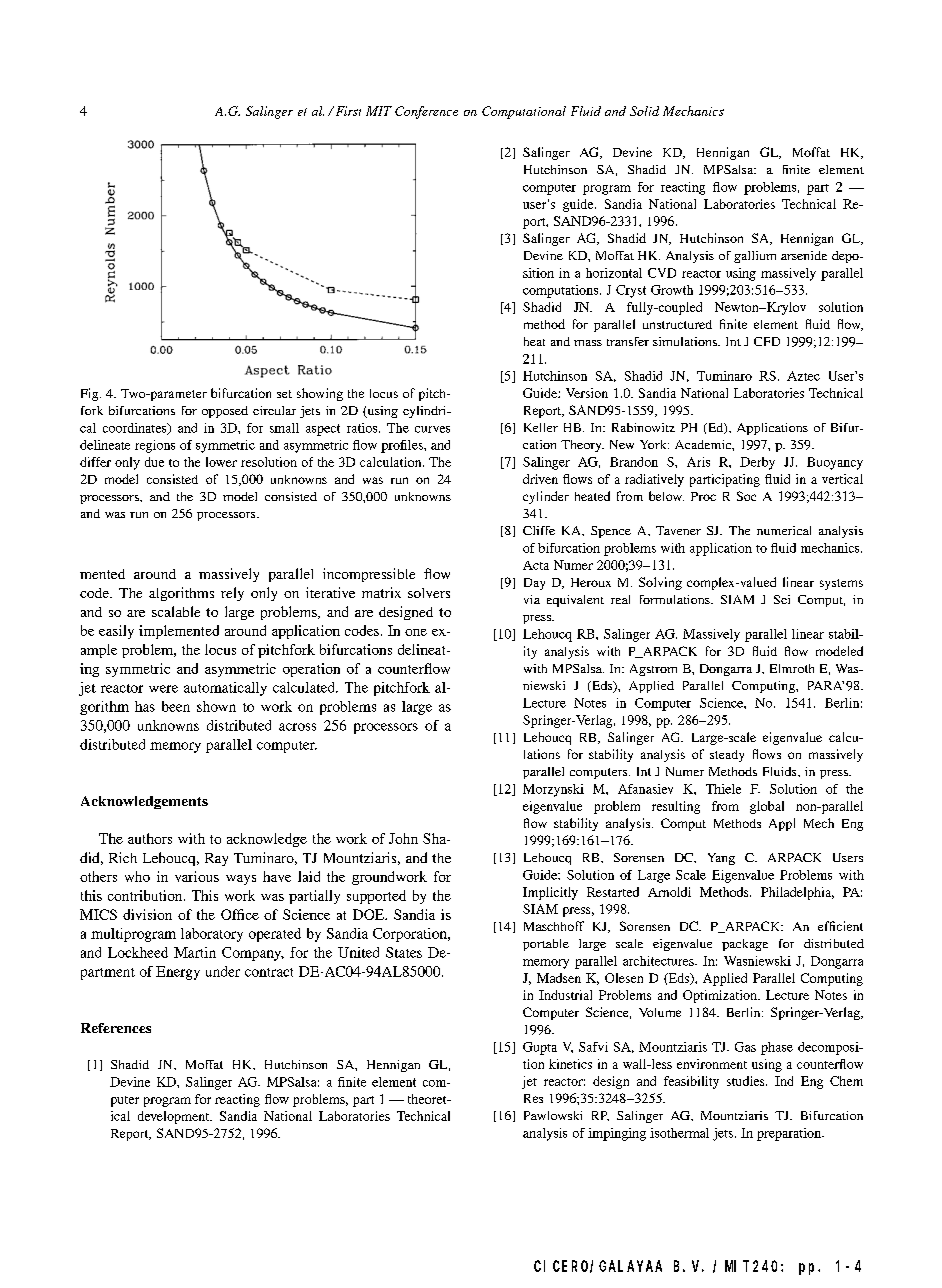  What do you see at coordinates (154, 462) in the document?
I see `due` at bounding box center [154, 462].
